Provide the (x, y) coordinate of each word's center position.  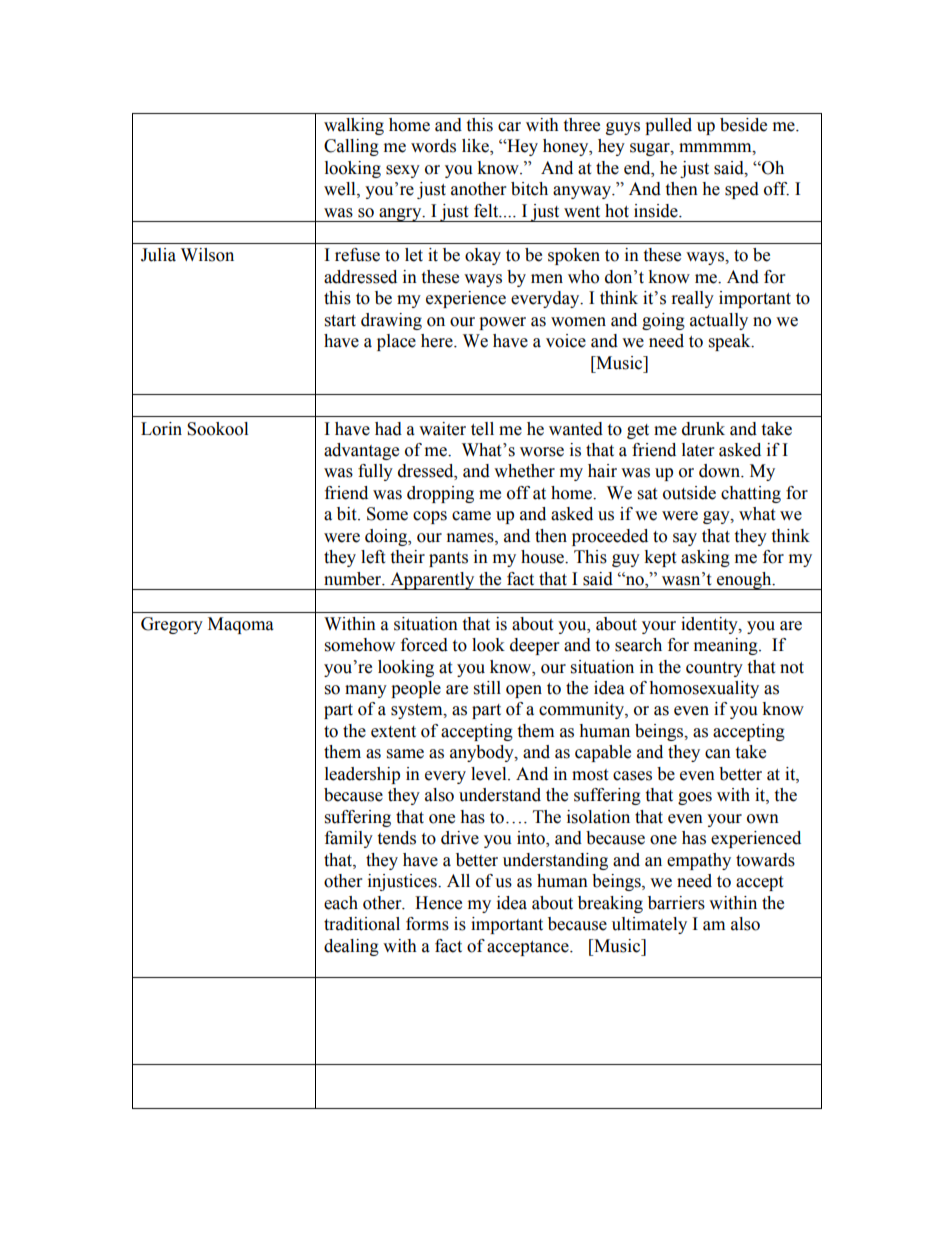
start (340, 321)
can (718, 754)
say (685, 539)
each (341, 903)
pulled (668, 126)
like (476, 147)
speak (731, 342)
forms (427, 924)
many (366, 691)
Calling (351, 147)
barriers (676, 903)
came (471, 516)
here (438, 341)
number (354, 579)
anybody (483, 753)
